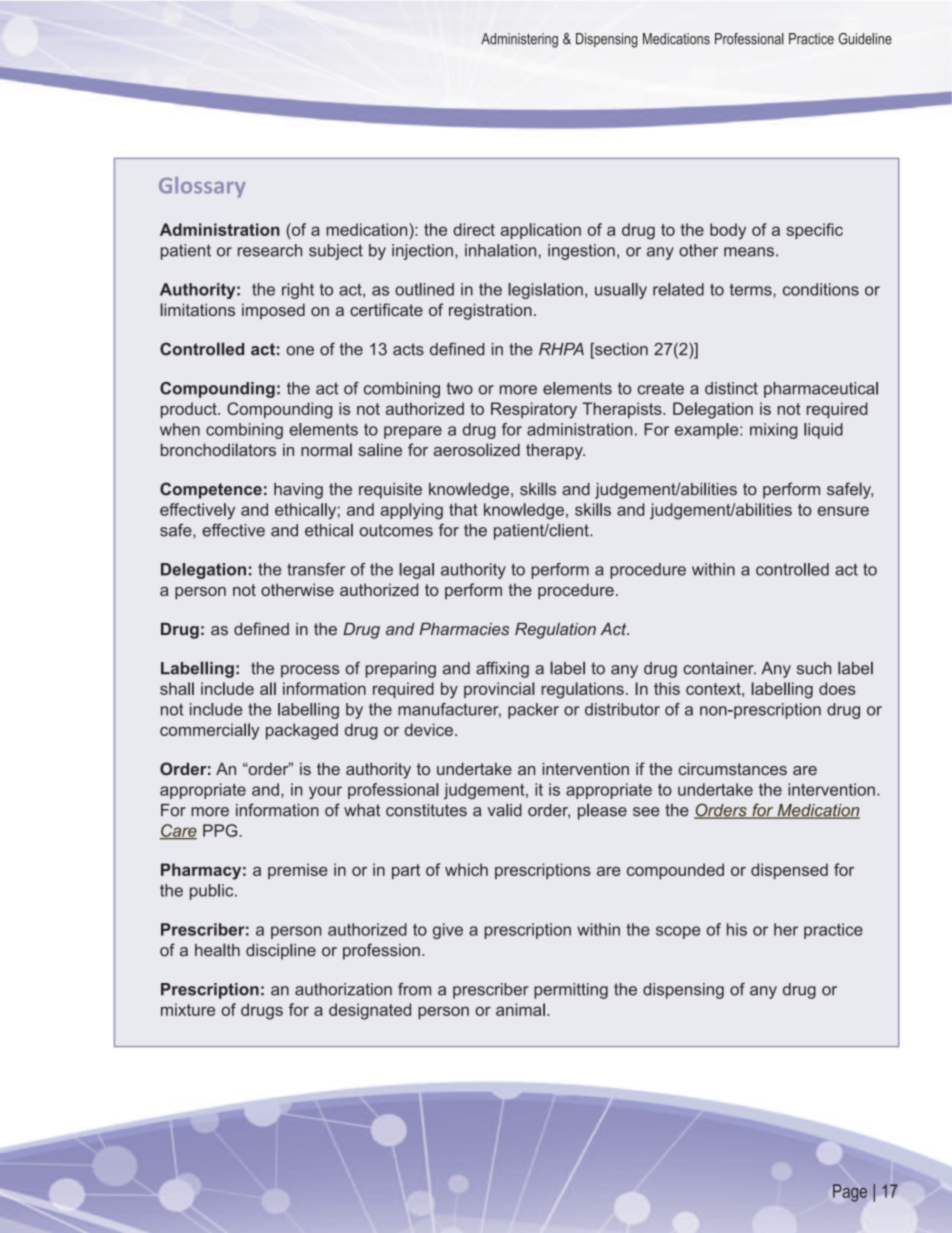 The height and width of the image is (1233, 952). I want to click on premise, so click(298, 871).
